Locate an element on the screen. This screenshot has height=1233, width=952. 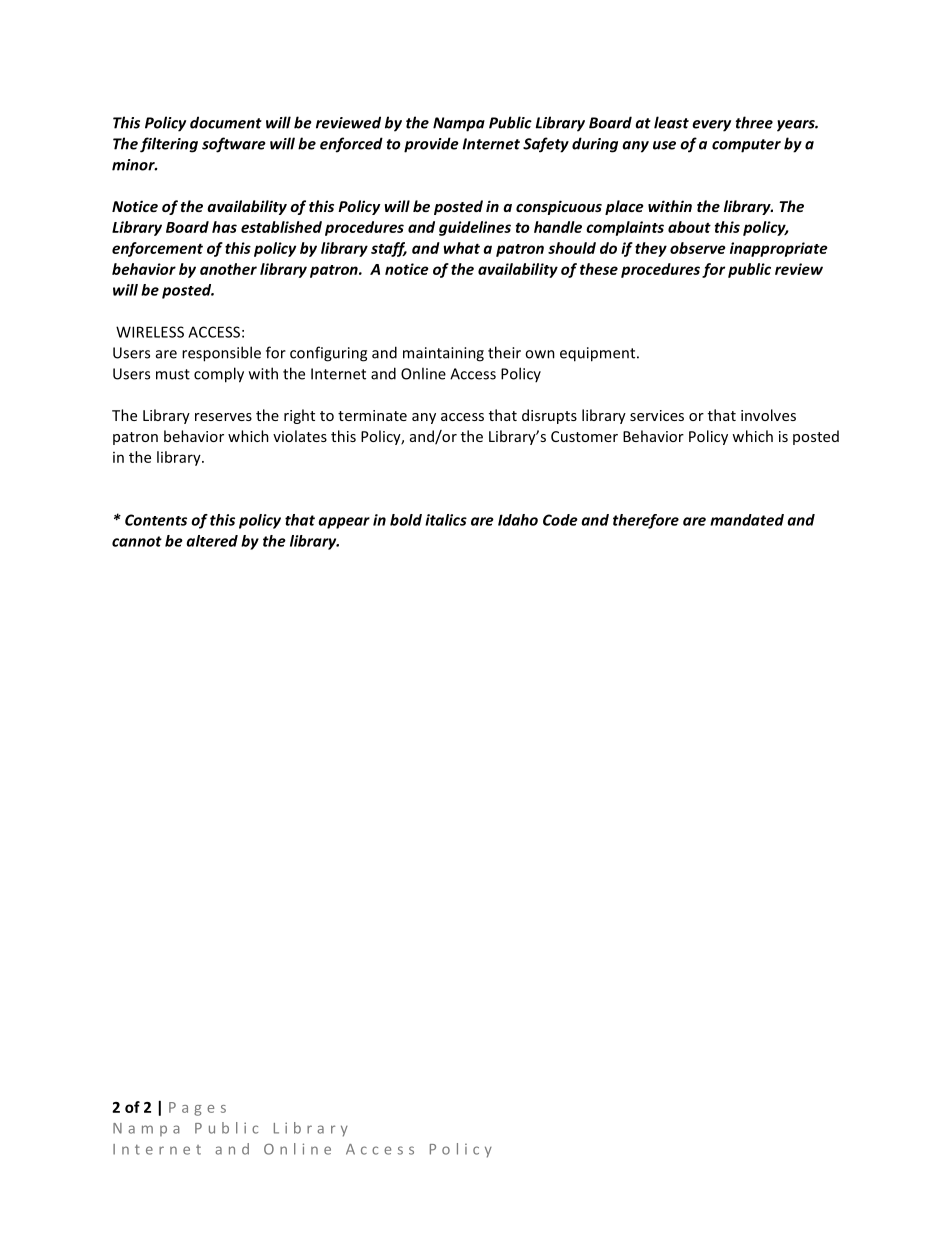
maintaining is located at coordinates (443, 354).
